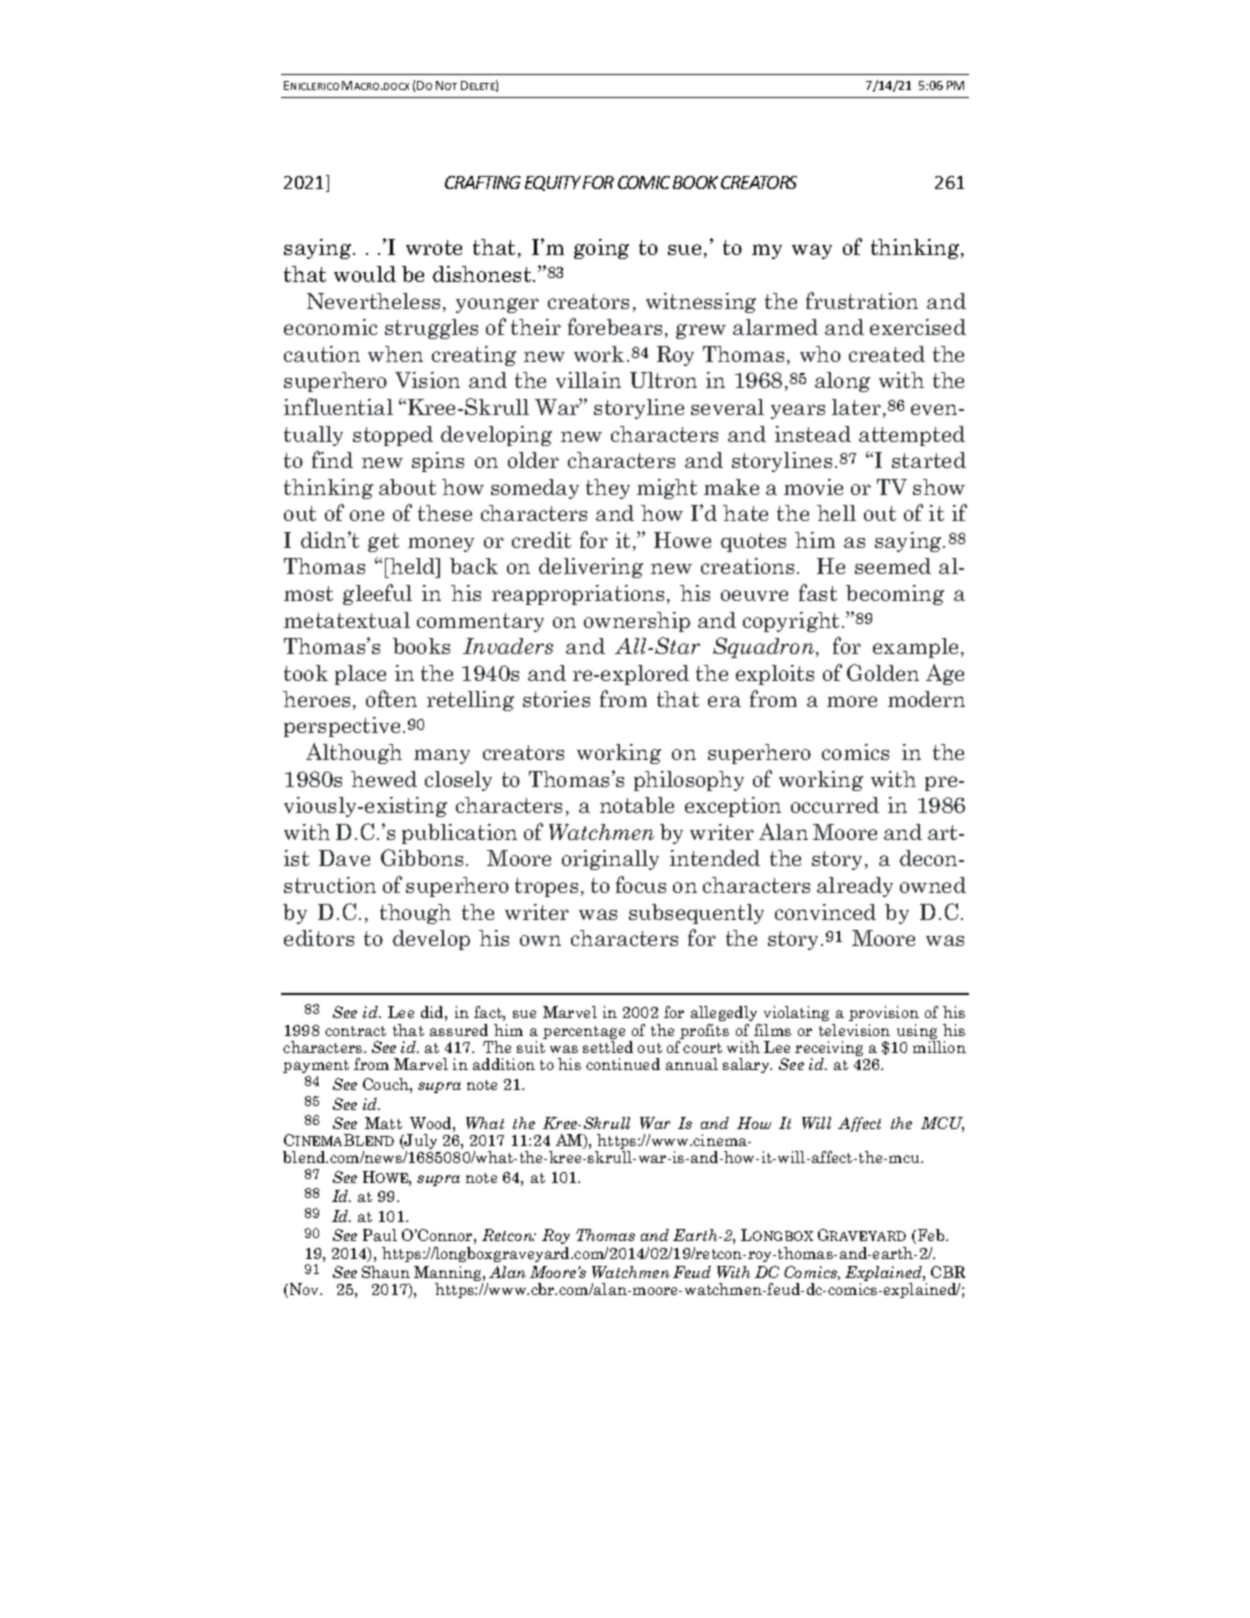 Image resolution: width=1250 pixels, height=1618 pixels. I want to click on percentage, so click(584, 1034).
